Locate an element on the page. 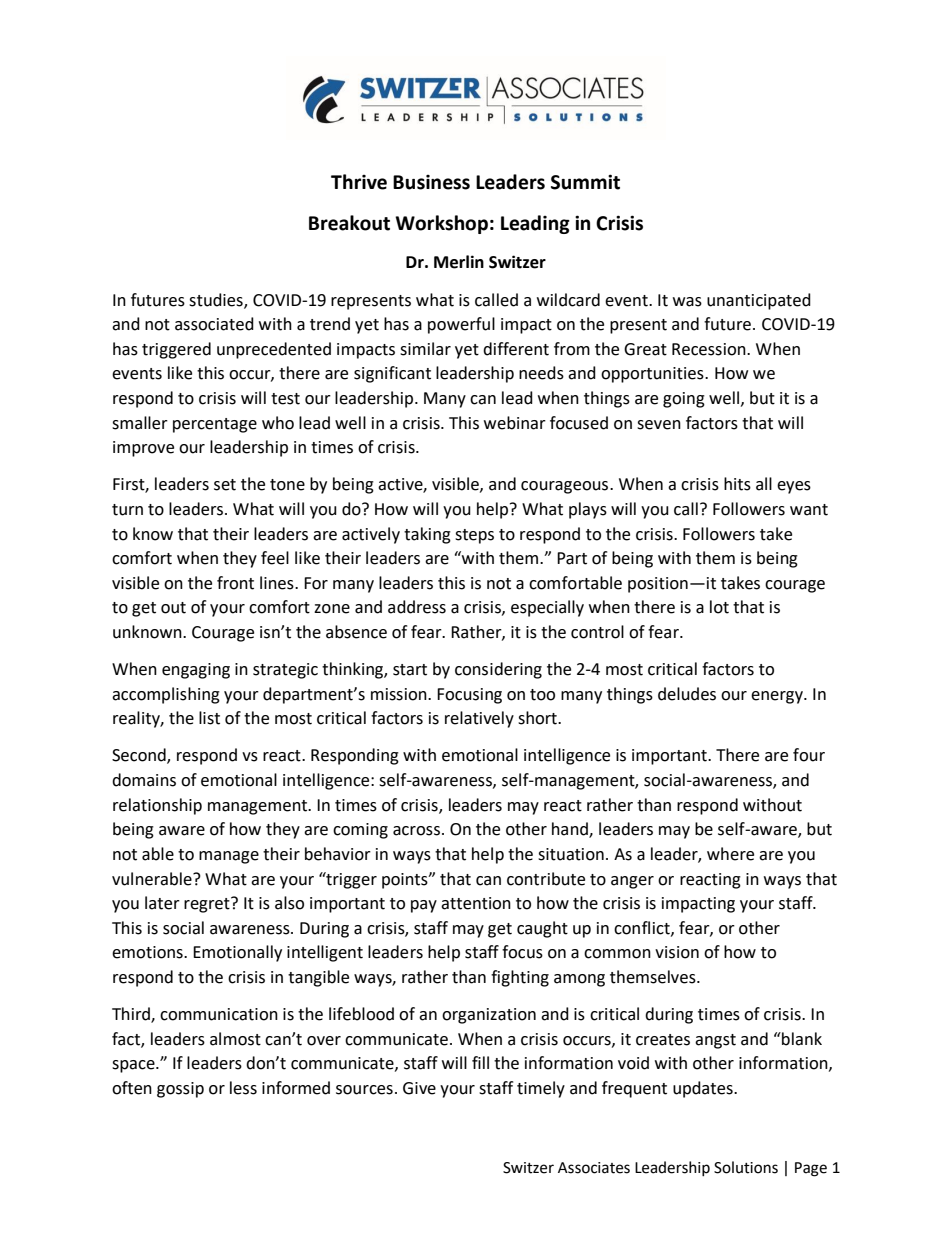  deludes is located at coordinates (687, 694).
